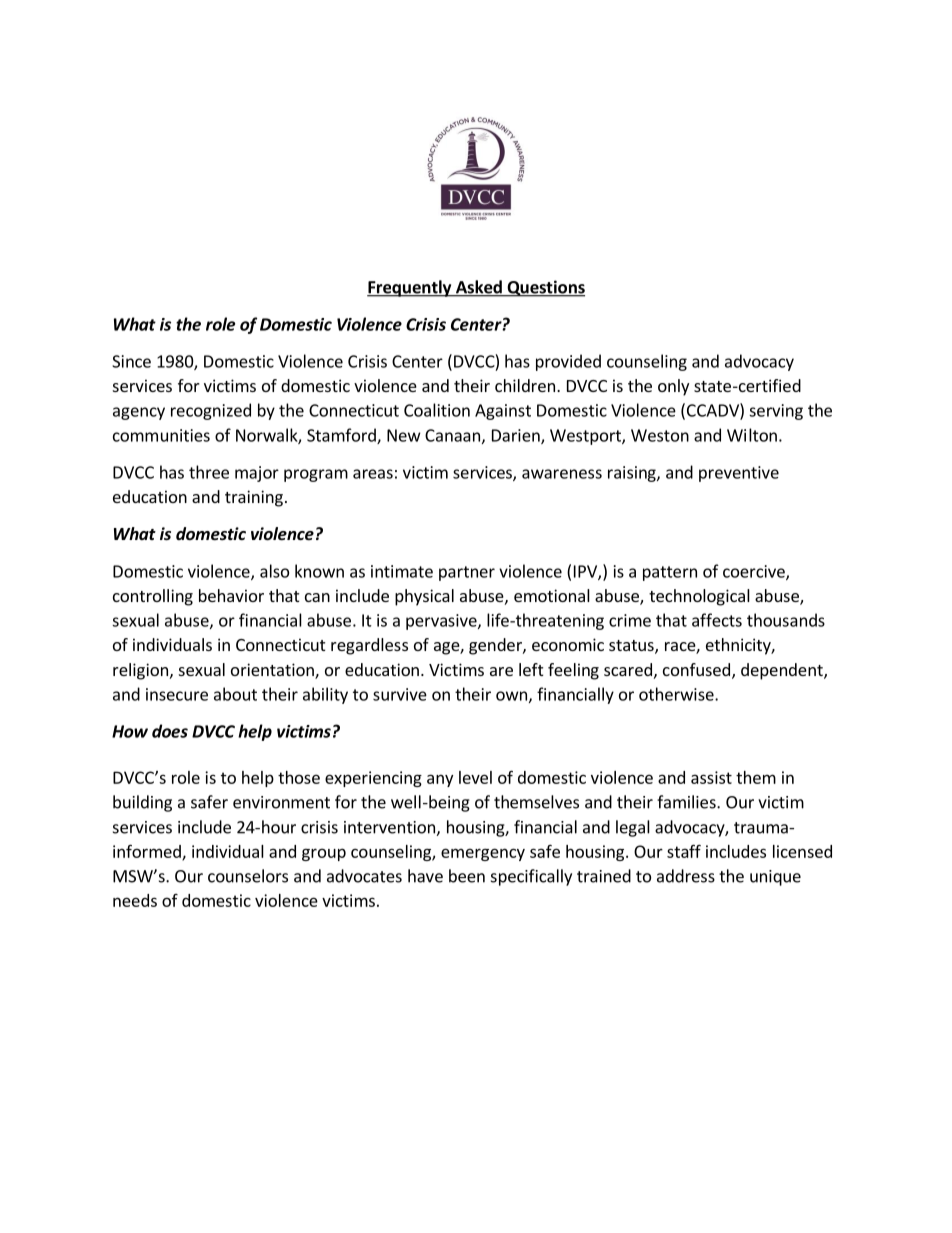  What do you see at coordinates (467, 876) in the screenshot?
I see `been` at bounding box center [467, 876].
